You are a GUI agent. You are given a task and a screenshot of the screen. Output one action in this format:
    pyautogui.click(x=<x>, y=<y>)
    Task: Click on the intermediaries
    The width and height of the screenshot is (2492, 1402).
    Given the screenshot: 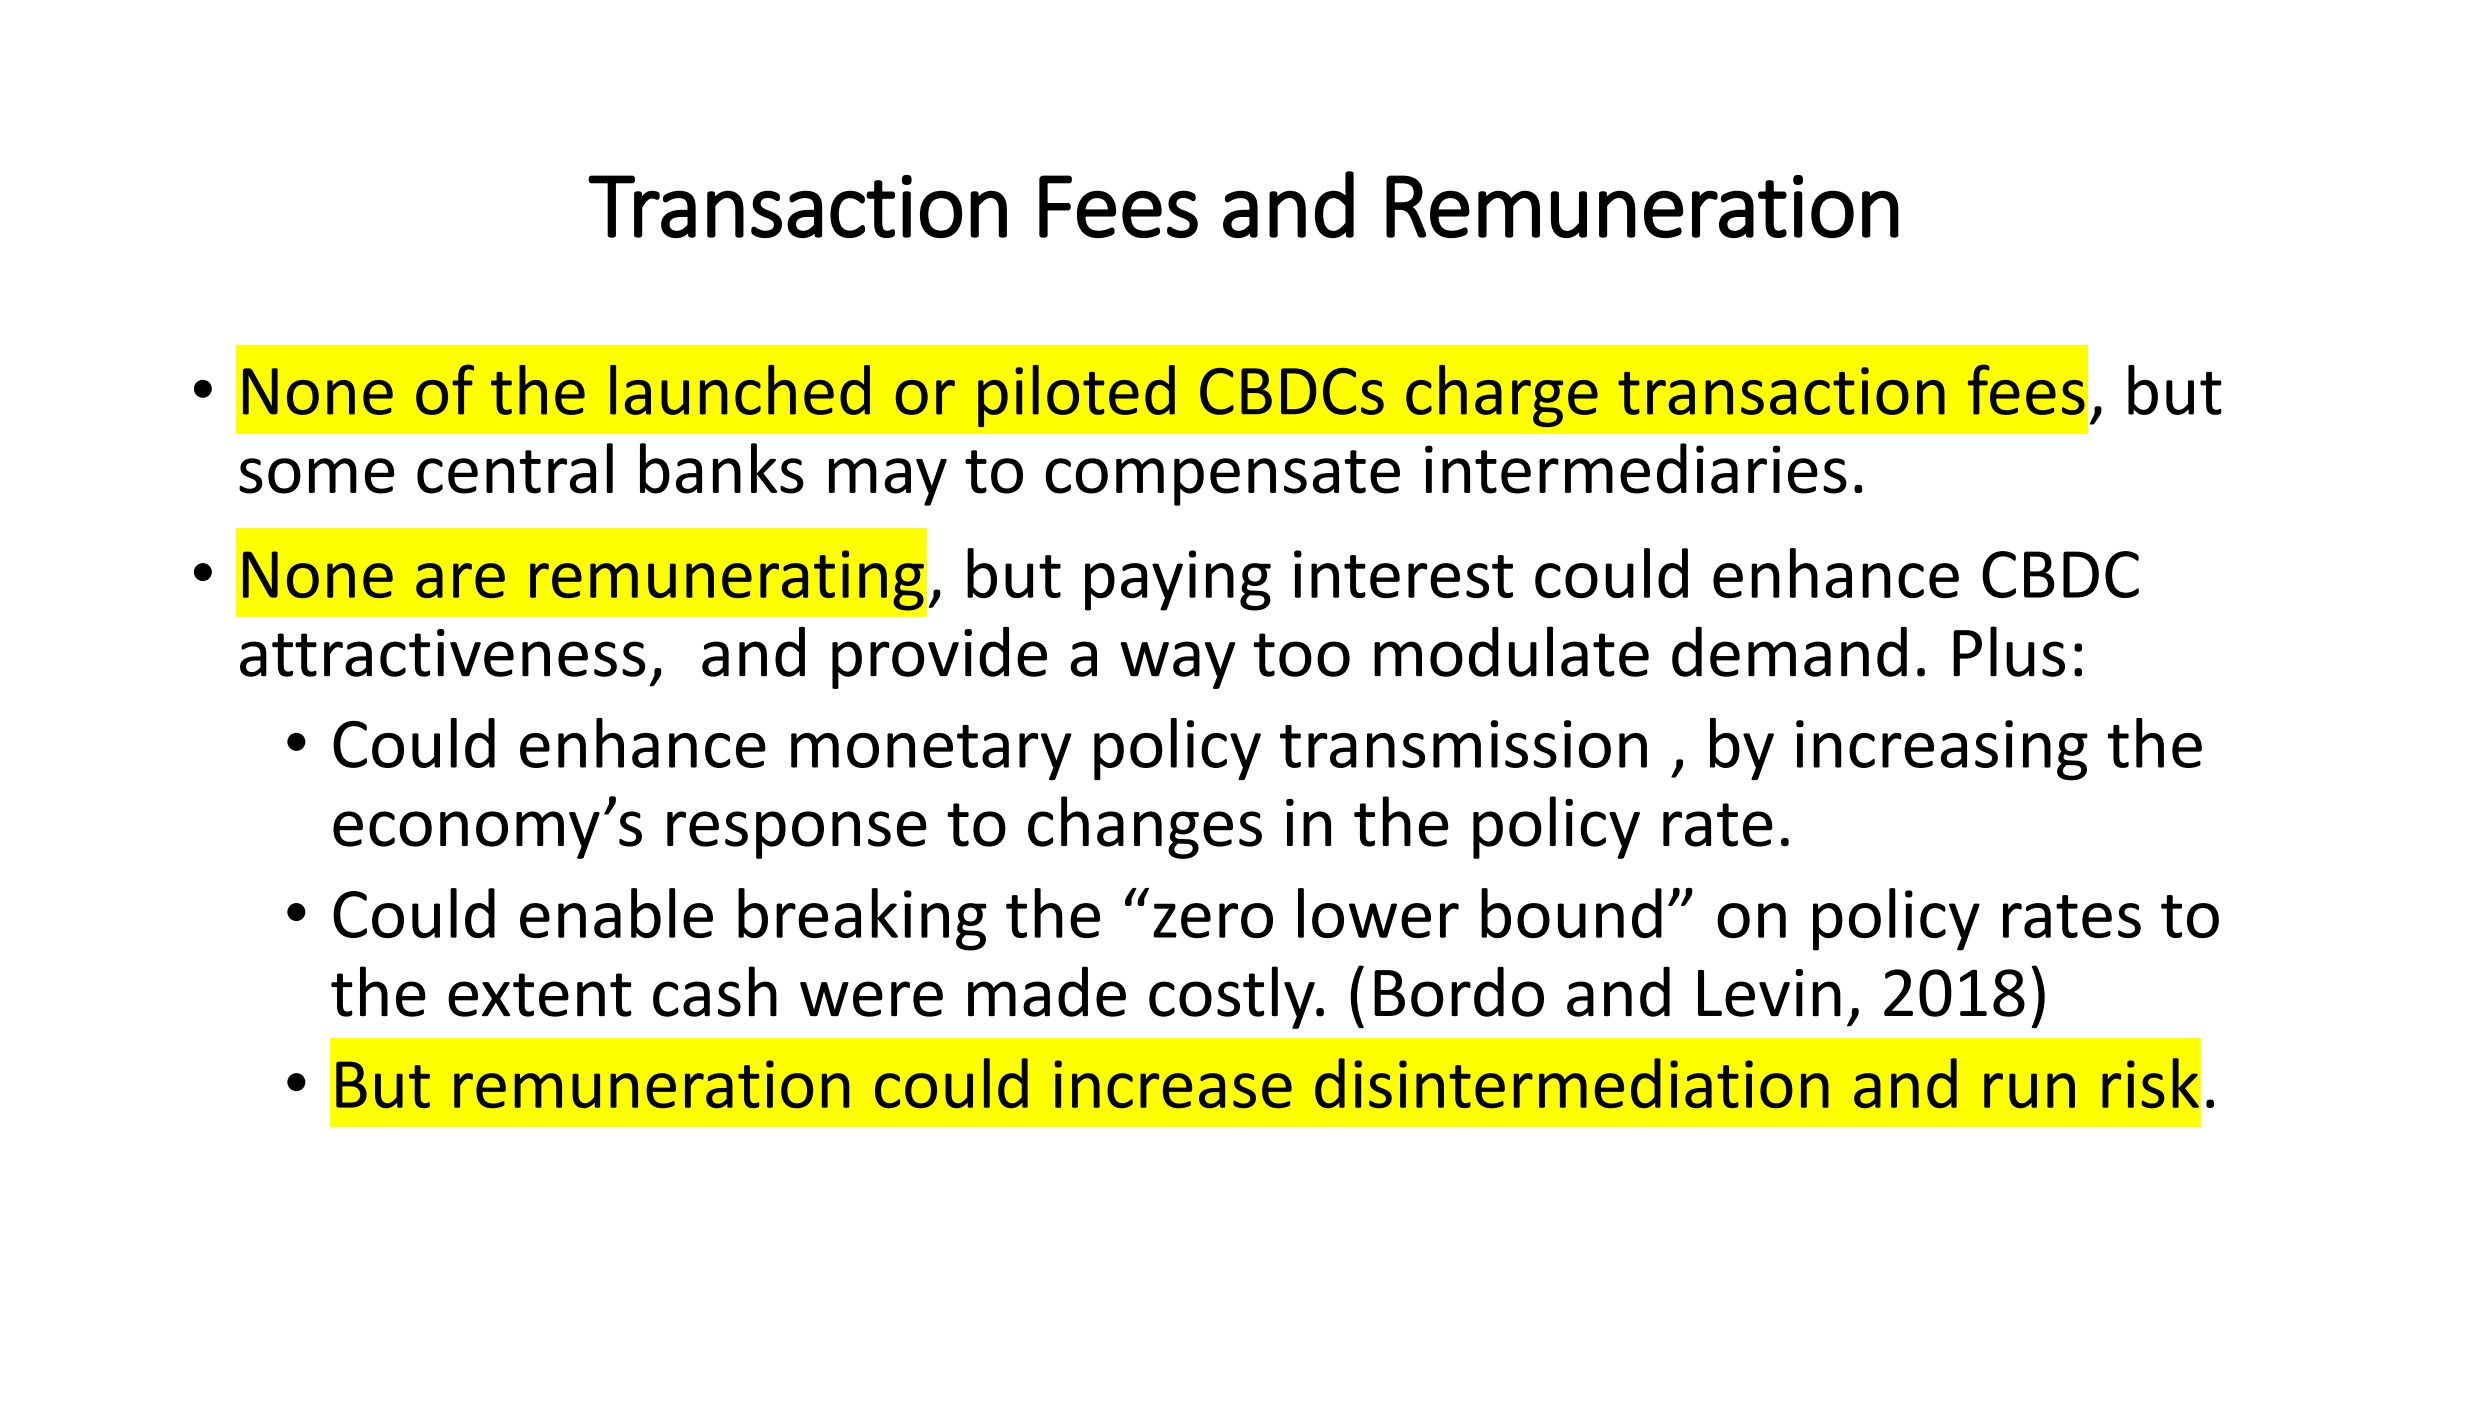 What is the action you would take?
    pyautogui.click(x=1636, y=468)
